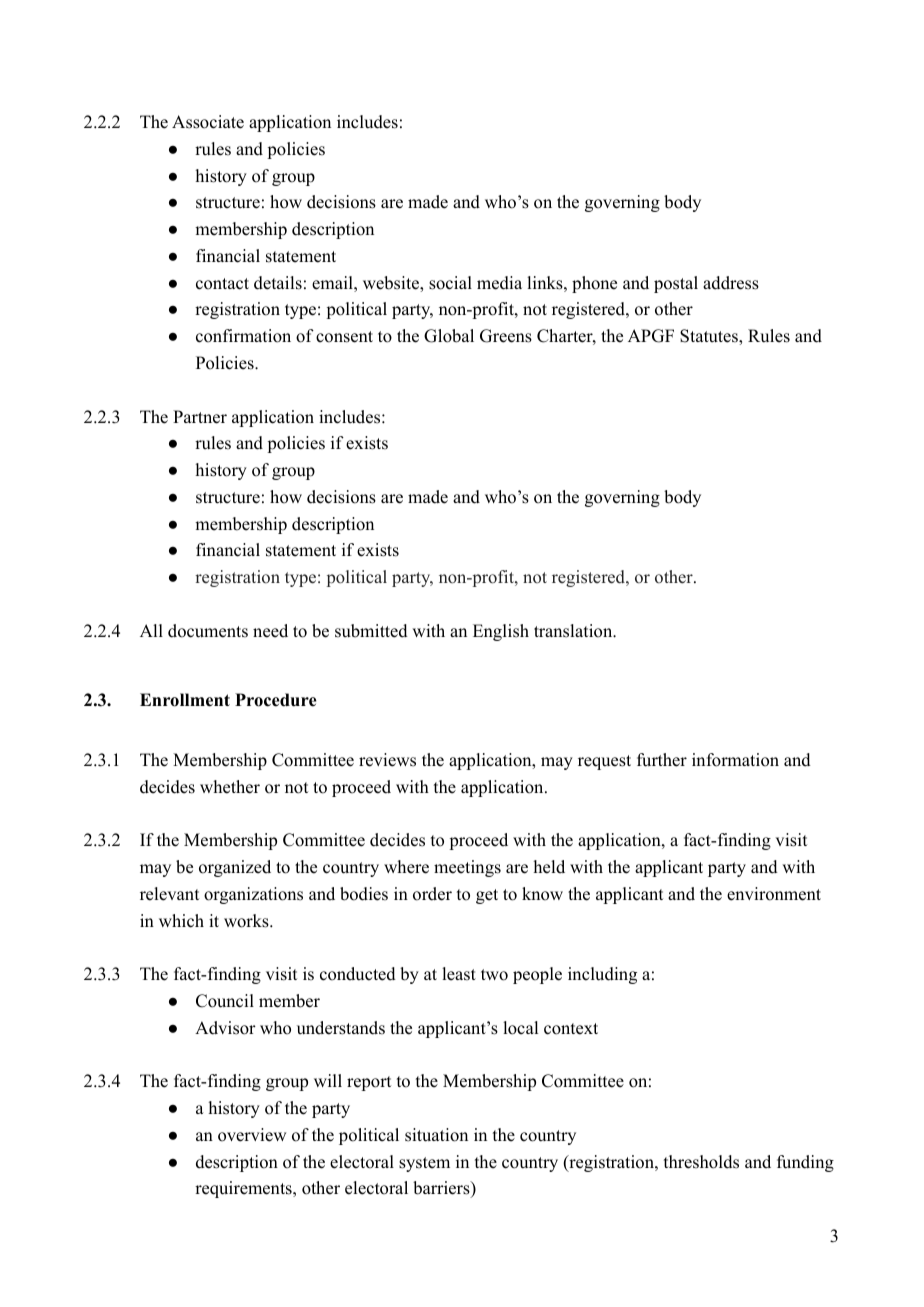 The width and height of the screenshot is (924, 1307). Describe the element at coordinates (200, 417) in the screenshot. I see `Partner` at that location.
